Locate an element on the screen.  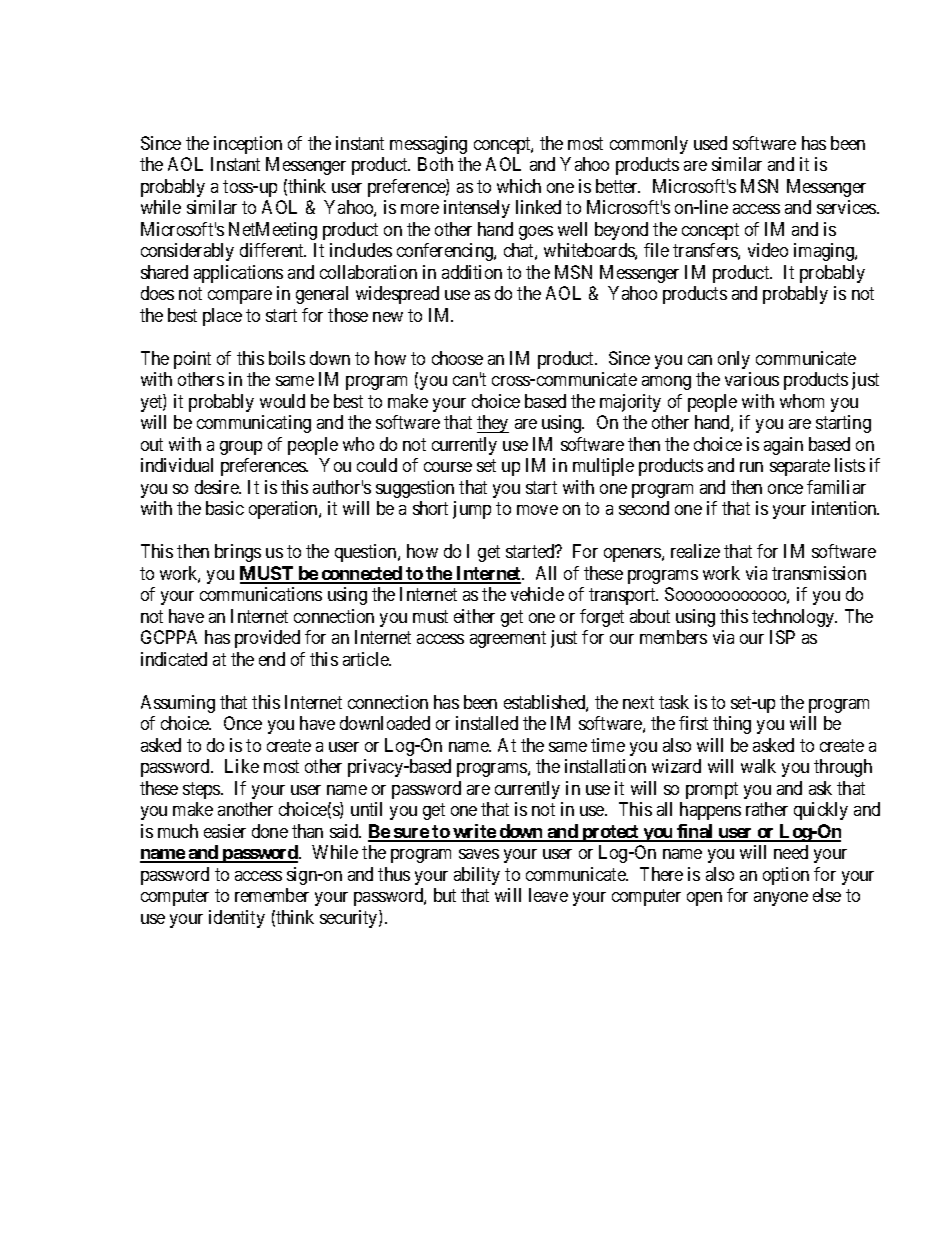
agreement is located at coordinates (508, 639).
